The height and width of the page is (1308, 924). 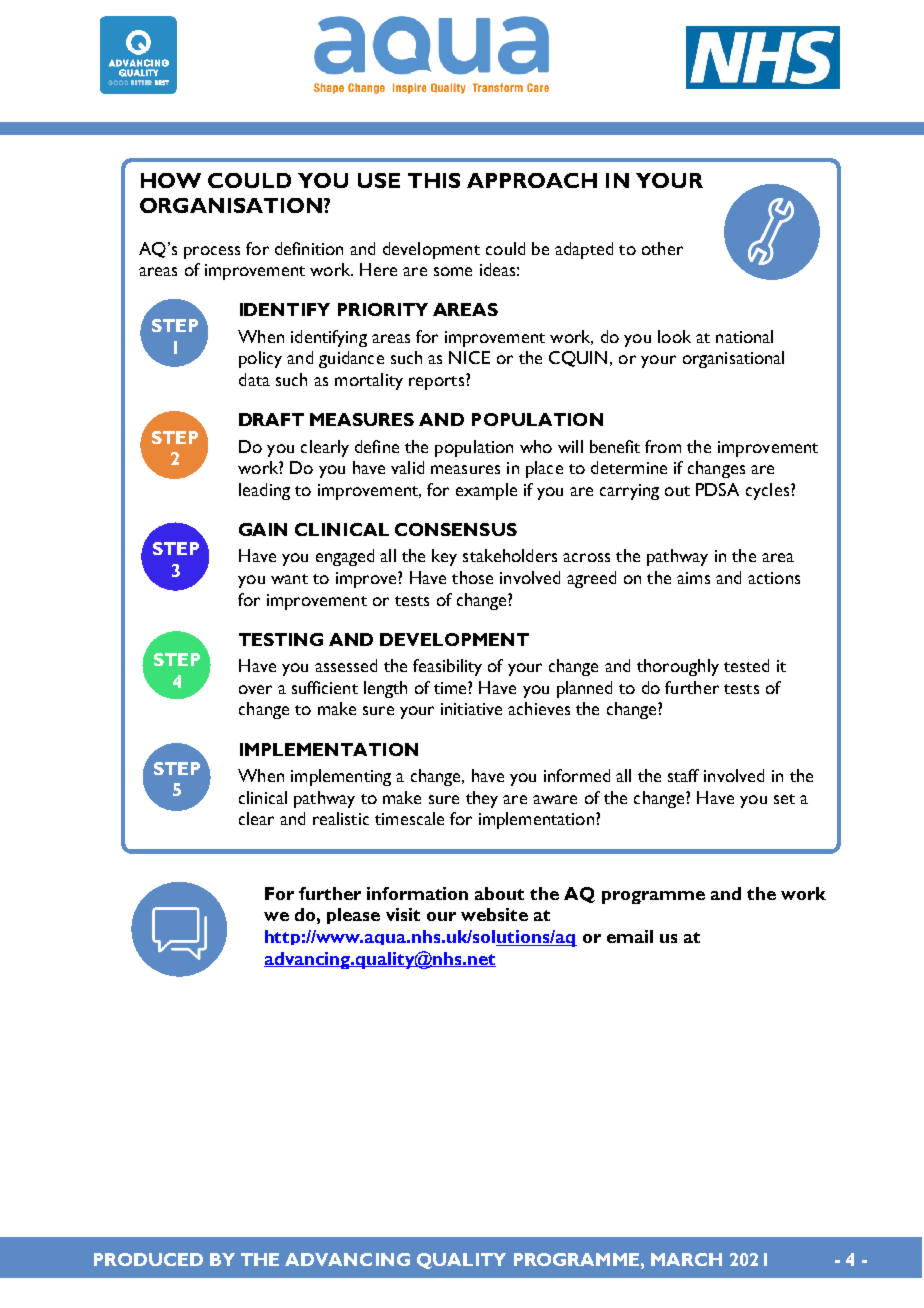 I want to click on website, so click(x=494, y=914).
